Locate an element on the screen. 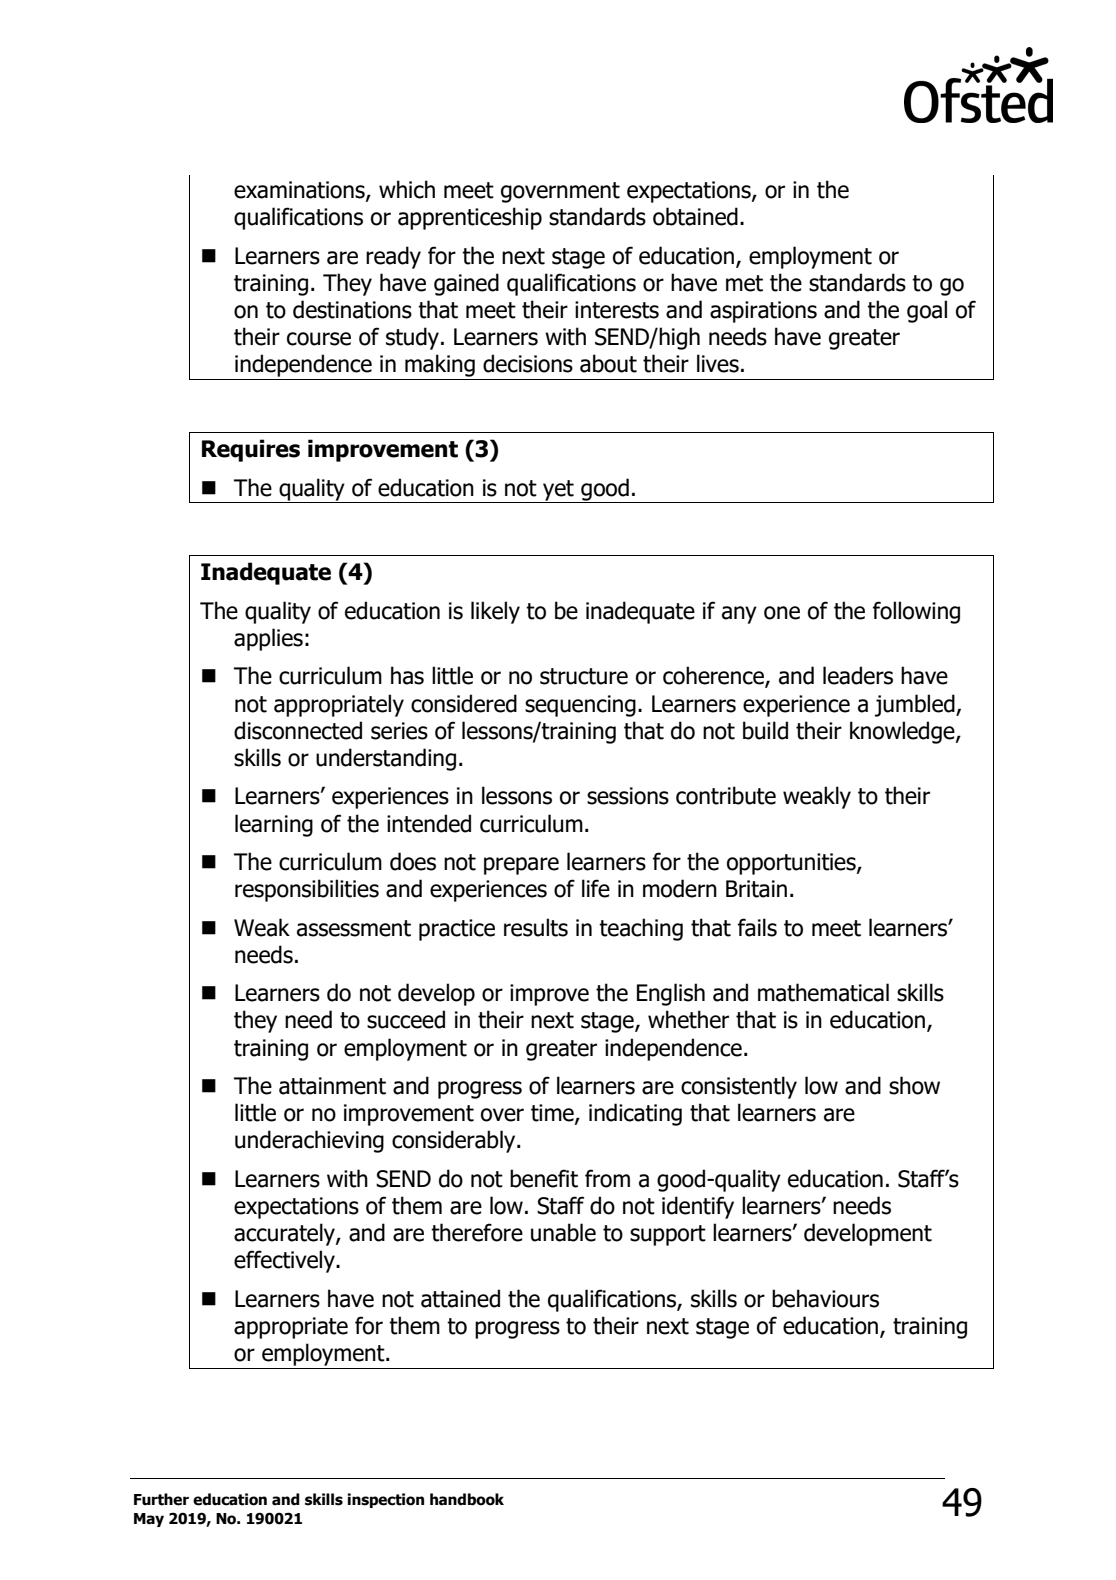  Further is located at coordinates (161, 1499).
